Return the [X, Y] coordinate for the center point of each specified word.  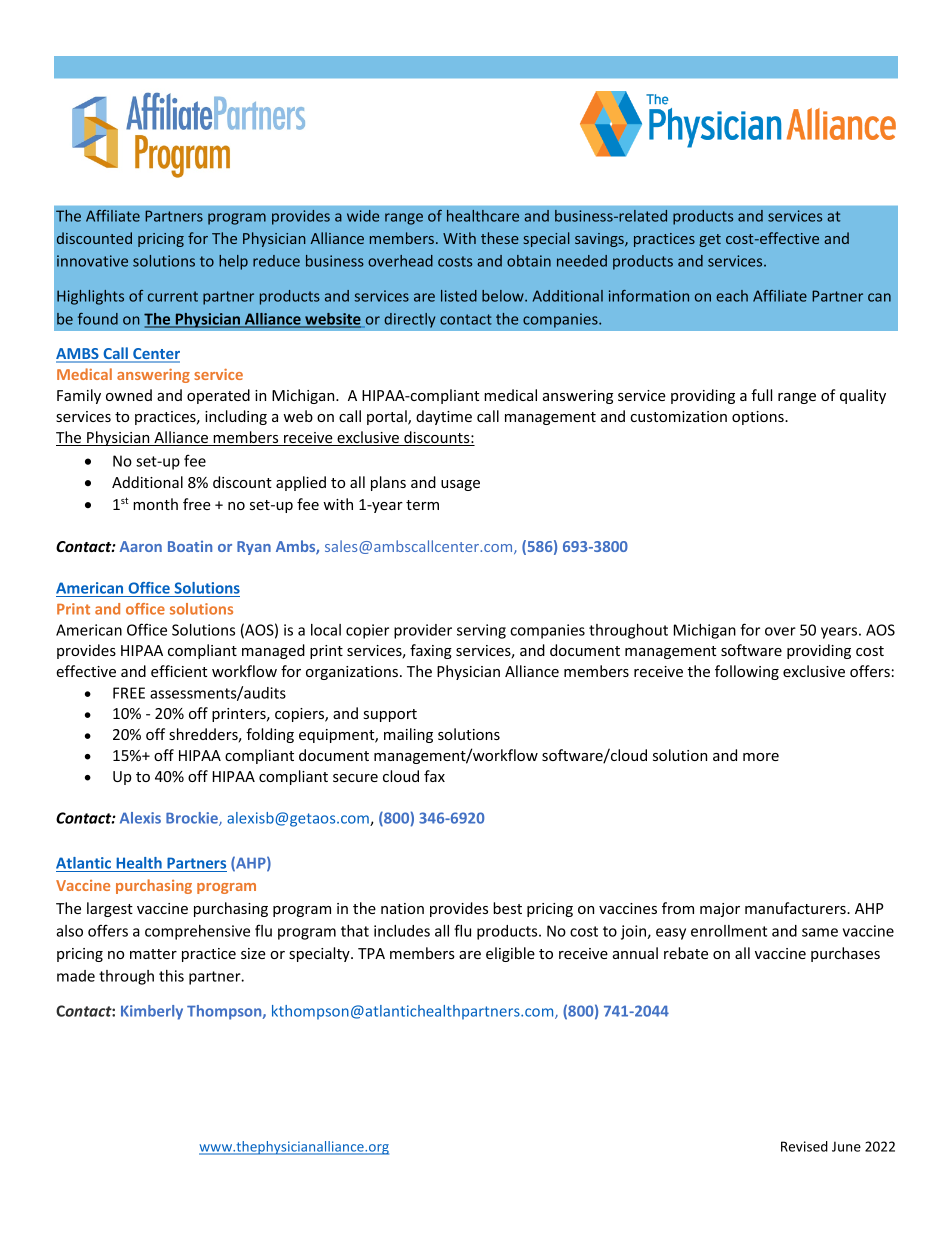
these [500, 238]
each [732, 296]
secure [355, 778]
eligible [510, 954]
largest [110, 909]
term [422, 505]
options [759, 418]
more [761, 757]
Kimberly [152, 1012]
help [233, 262]
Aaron [141, 546]
